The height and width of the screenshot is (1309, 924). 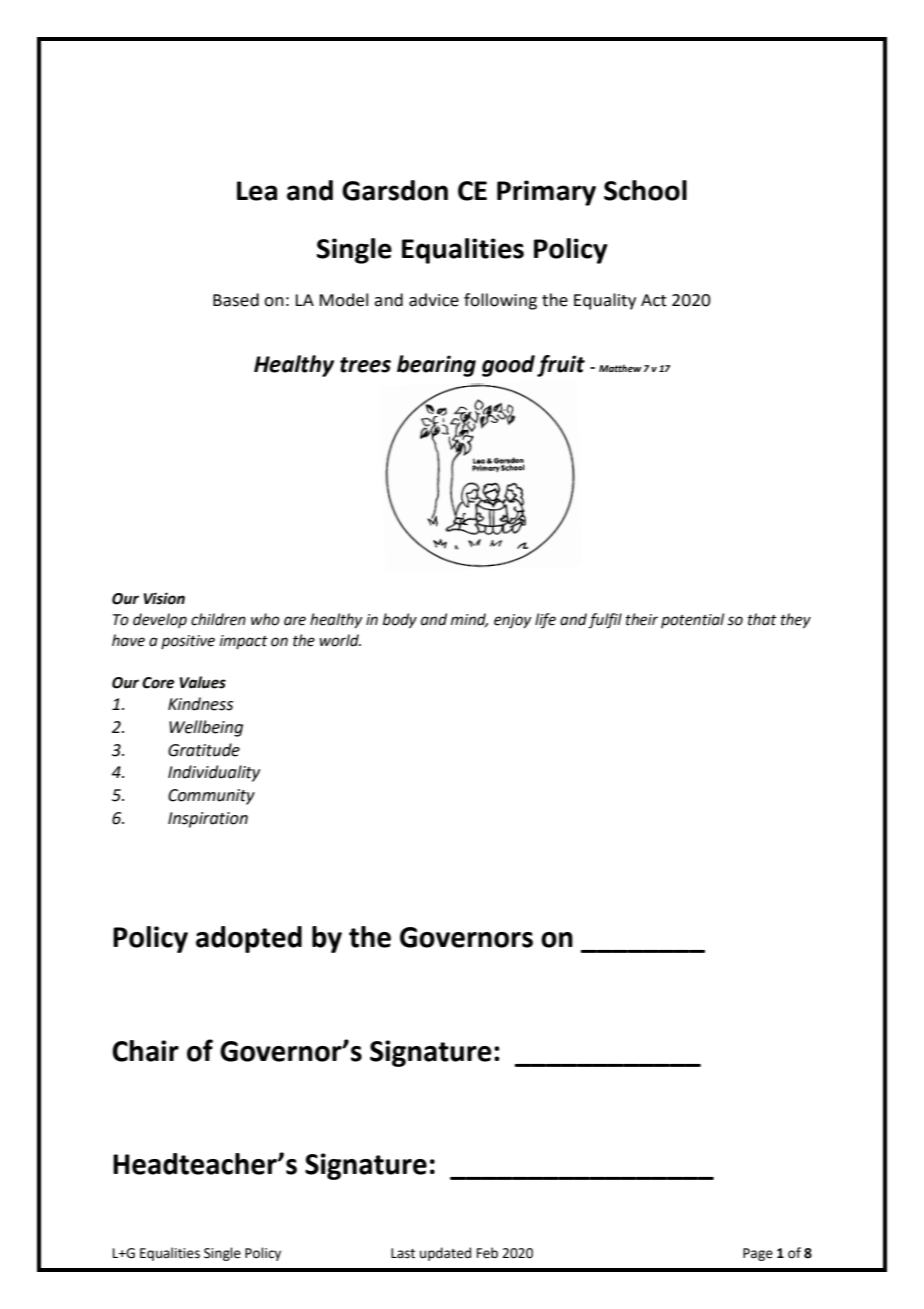 I want to click on Primary, so click(x=546, y=193).
